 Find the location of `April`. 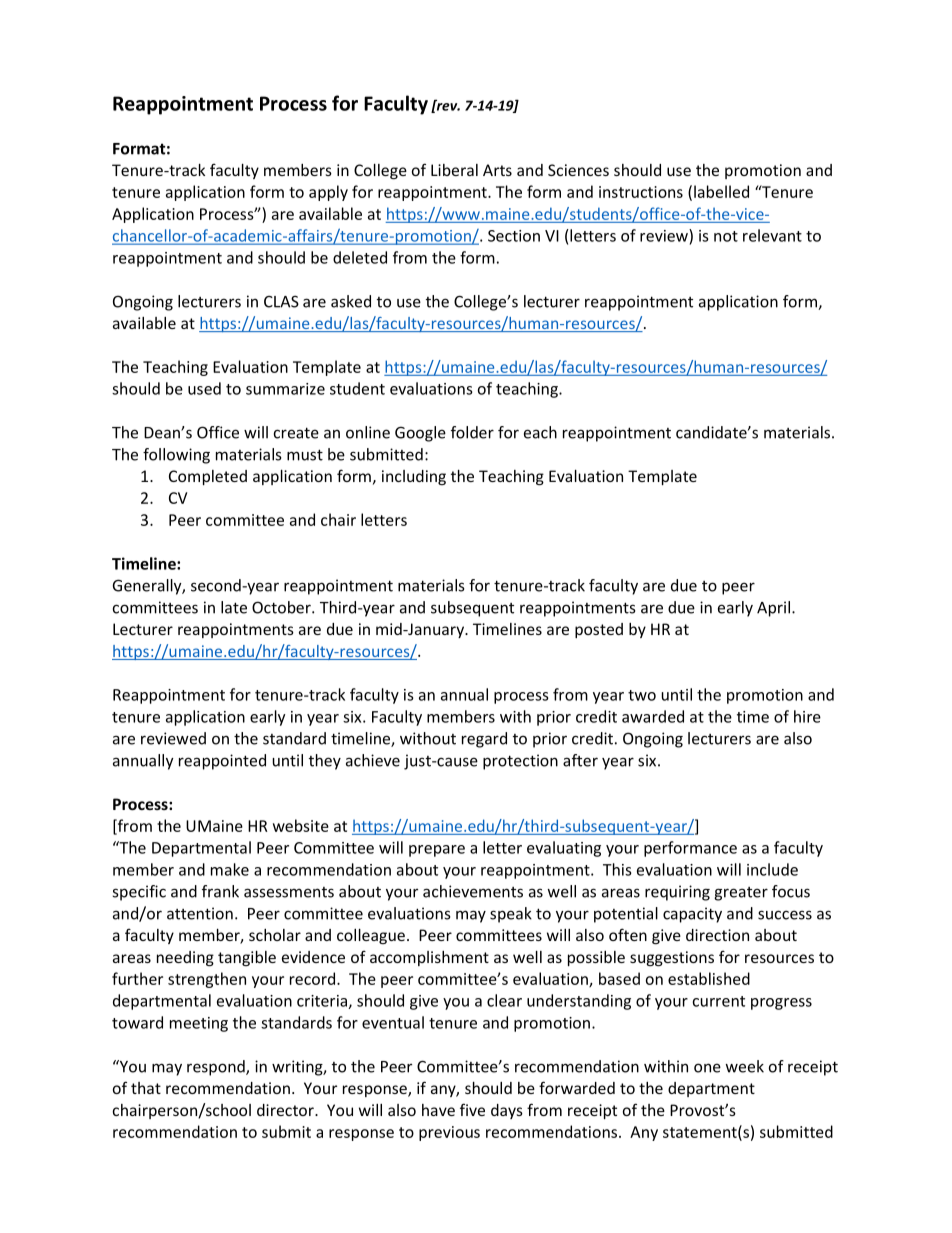

April is located at coordinates (773, 609).
